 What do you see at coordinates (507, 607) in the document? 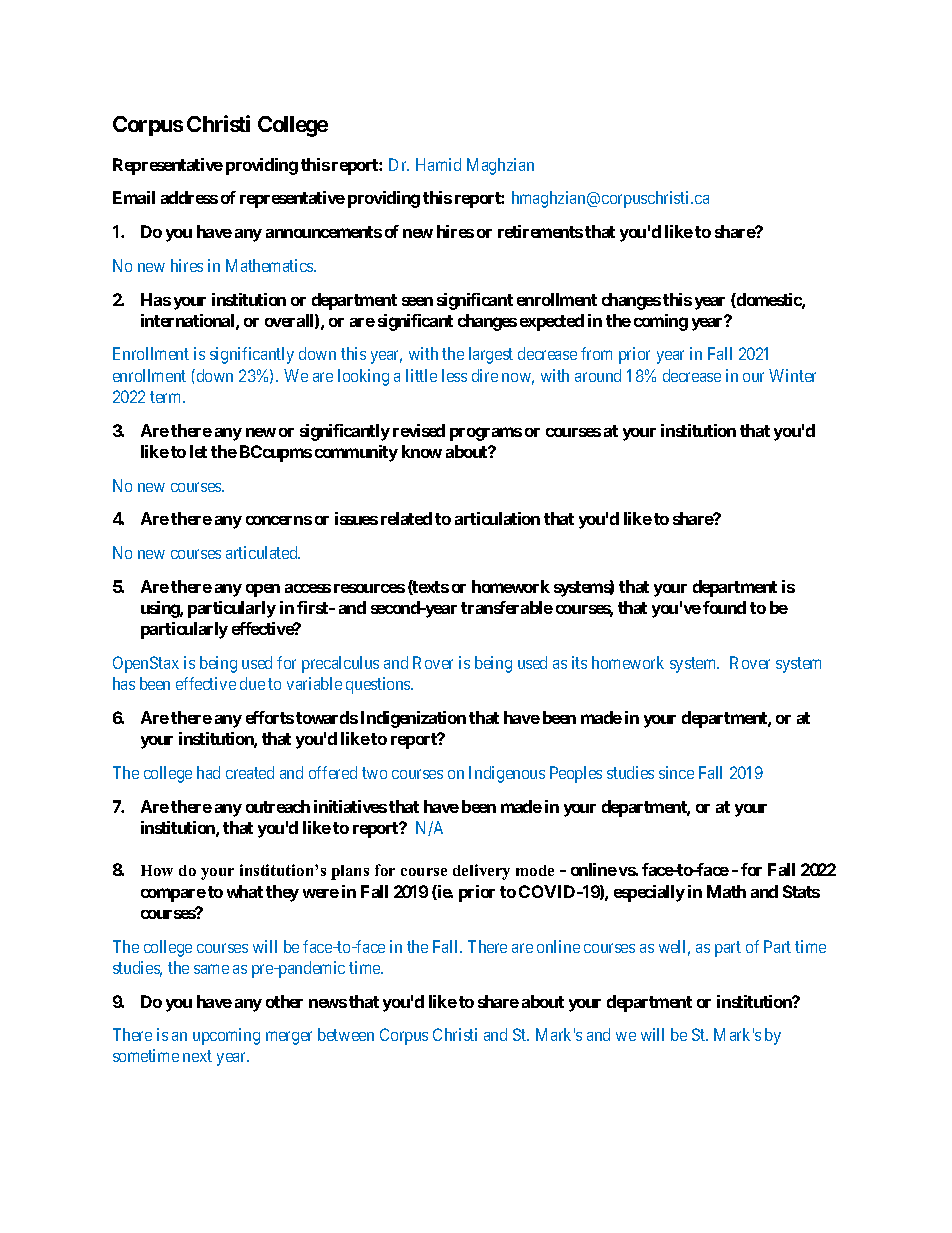
I see `transferable` at bounding box center [507, 607].
